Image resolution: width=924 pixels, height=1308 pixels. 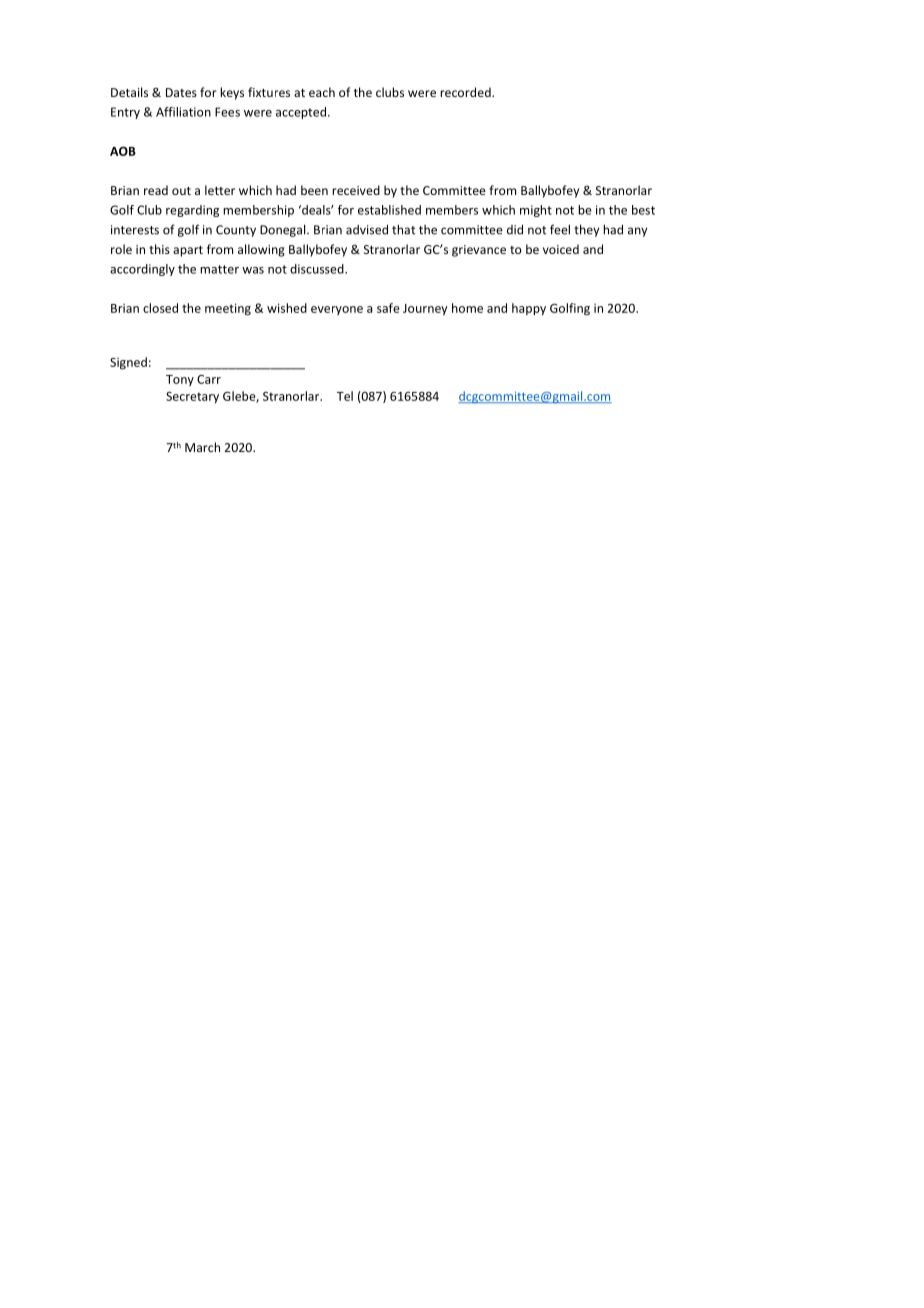 I want to click on voiced, so click(x=561, y=249).
